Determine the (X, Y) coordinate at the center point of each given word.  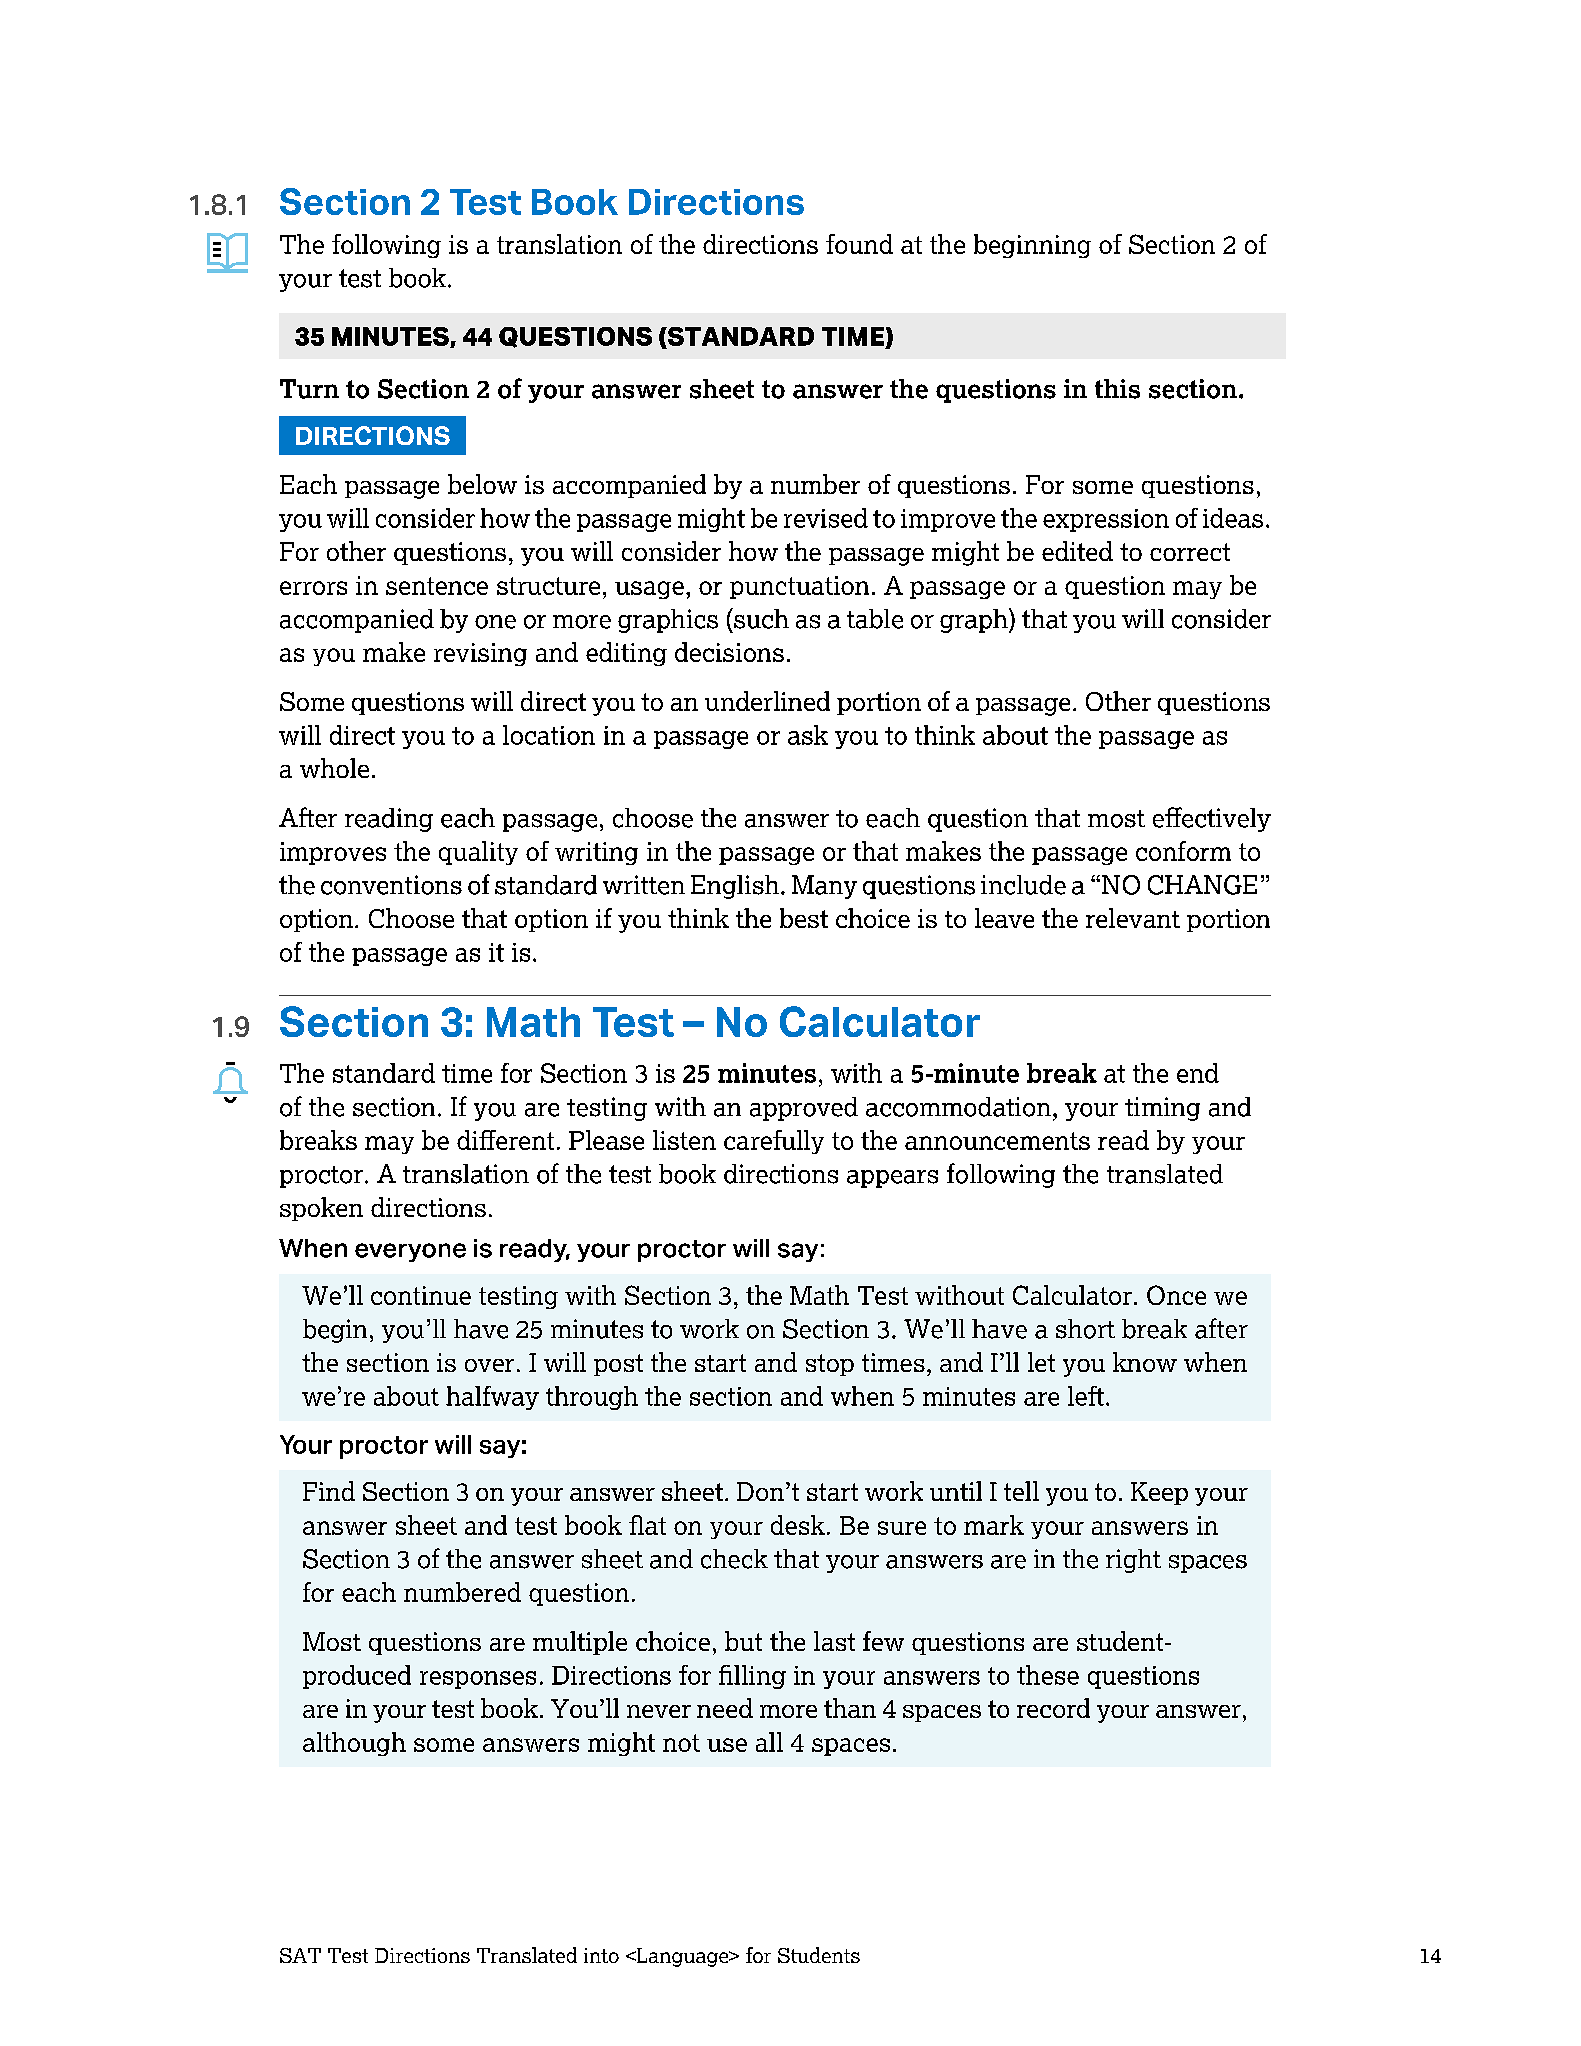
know (1145, 1362)
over (489, 1365)
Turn (309, 389)
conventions (391, 885)
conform (1183, 851)
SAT (300, 1955)
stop (830, 1365)
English (736, 887)
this (1117, 389)
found (859, 244)
